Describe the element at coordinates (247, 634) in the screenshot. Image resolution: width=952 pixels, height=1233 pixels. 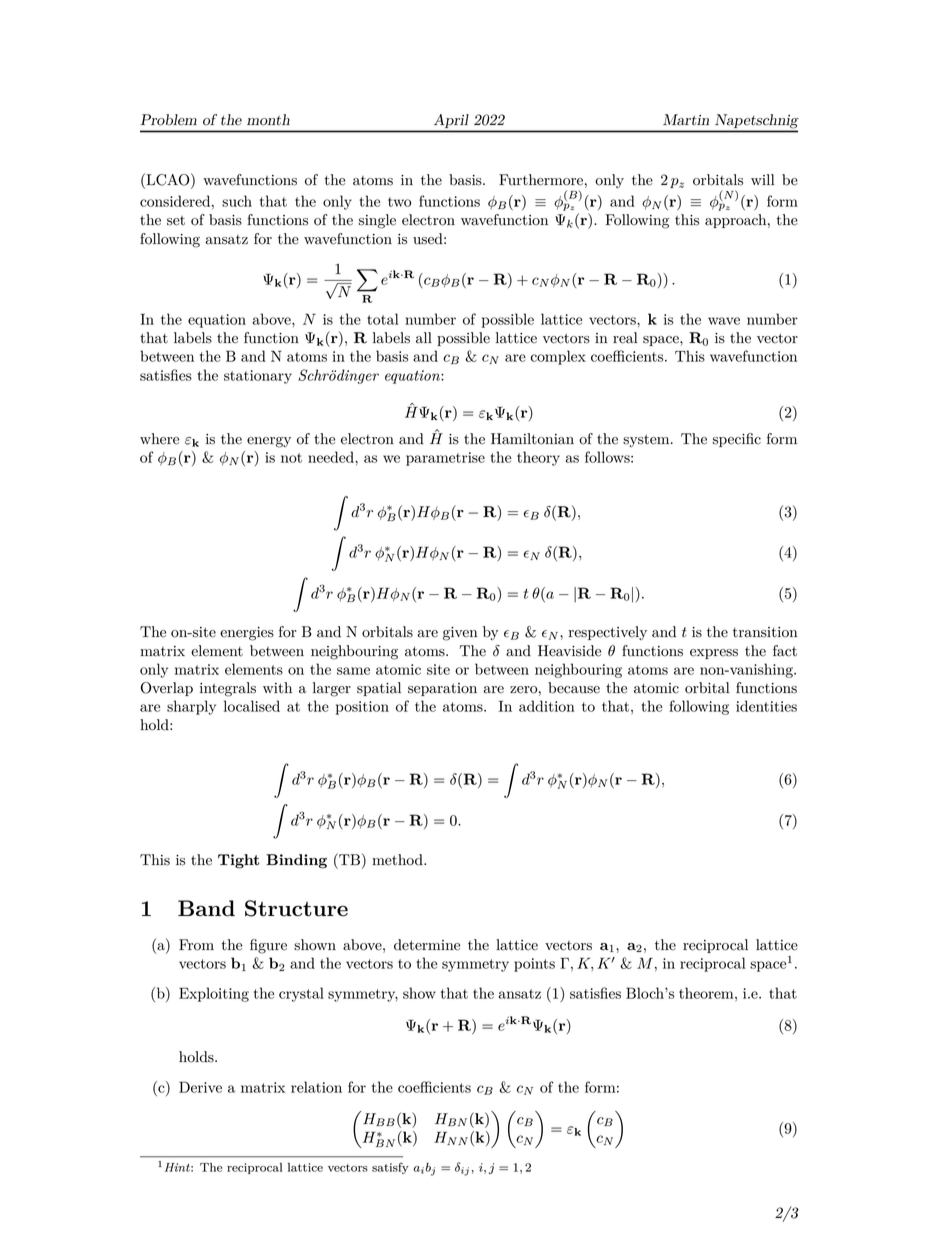
I see `energies` at that location.
